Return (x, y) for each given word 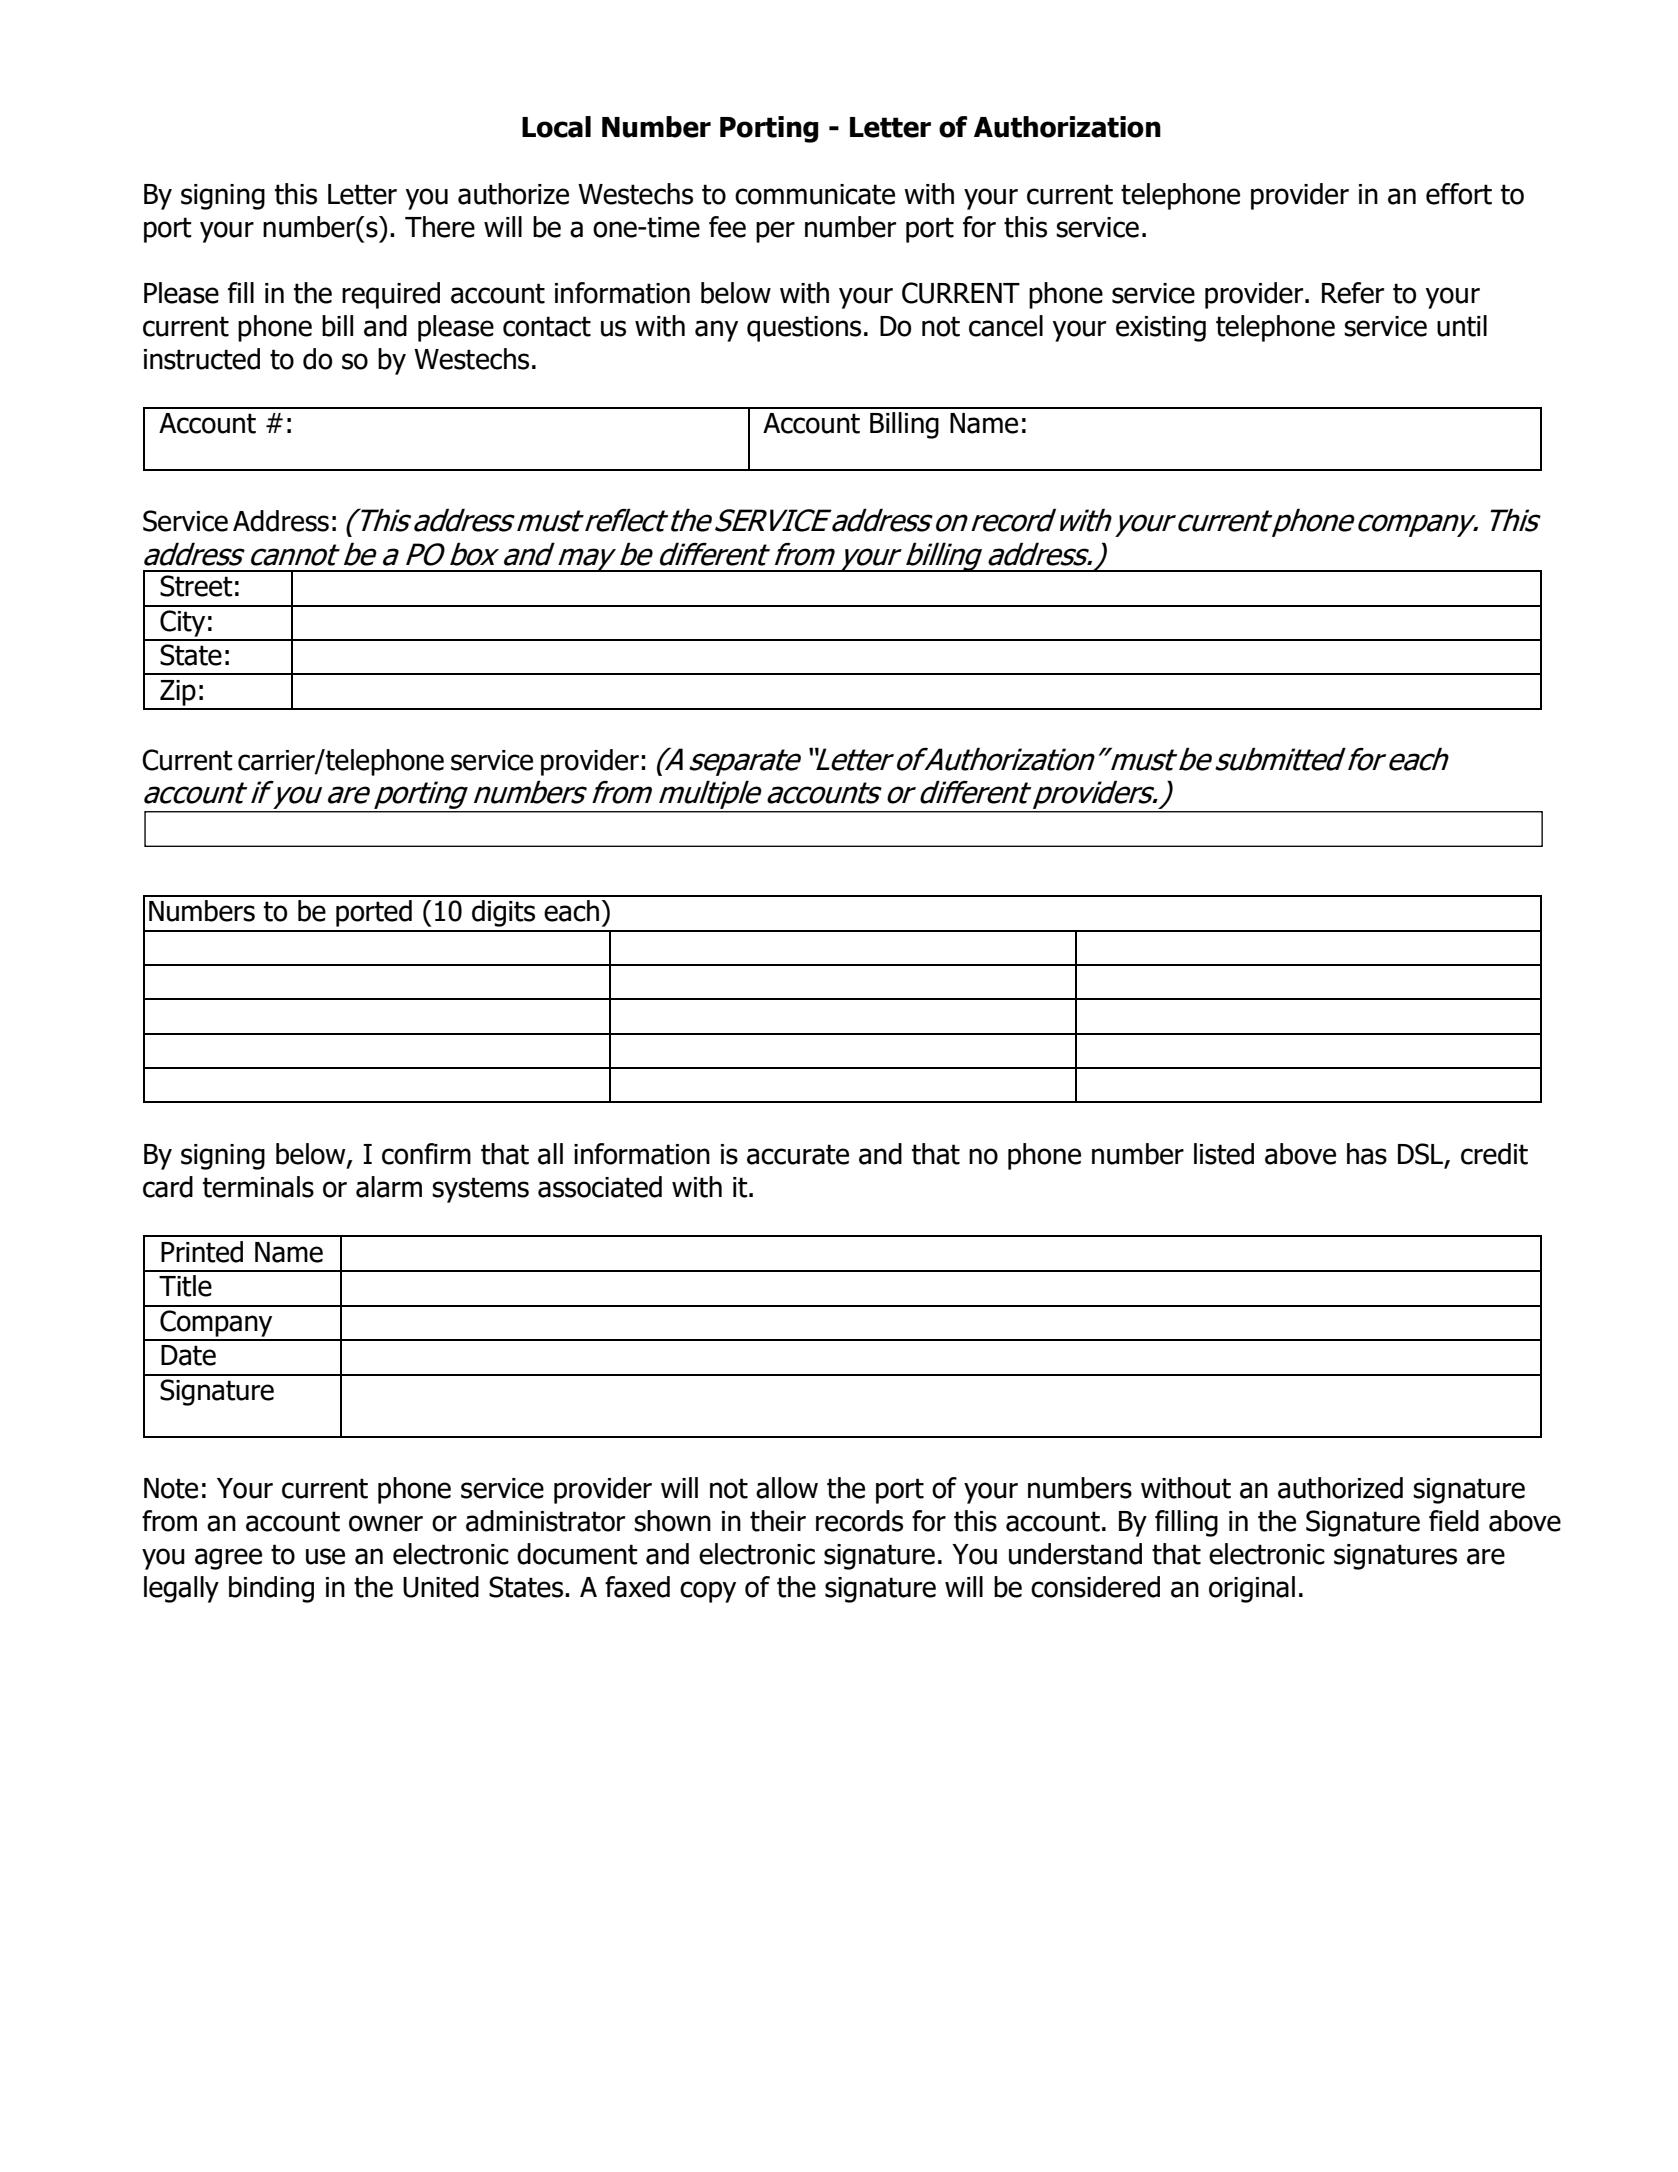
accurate (798, 1154)
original (1252, 1589)
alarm (389, 1187)
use (325, 1556)
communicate (815, 194)
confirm (426, 1154)
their (778, 1521)
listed (1224, 1154)
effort (1459, 194)
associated (600, 1187)
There (440, 227)
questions (804, 329)
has (1367, 1154)
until (1462, 326)
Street (196, 586)
